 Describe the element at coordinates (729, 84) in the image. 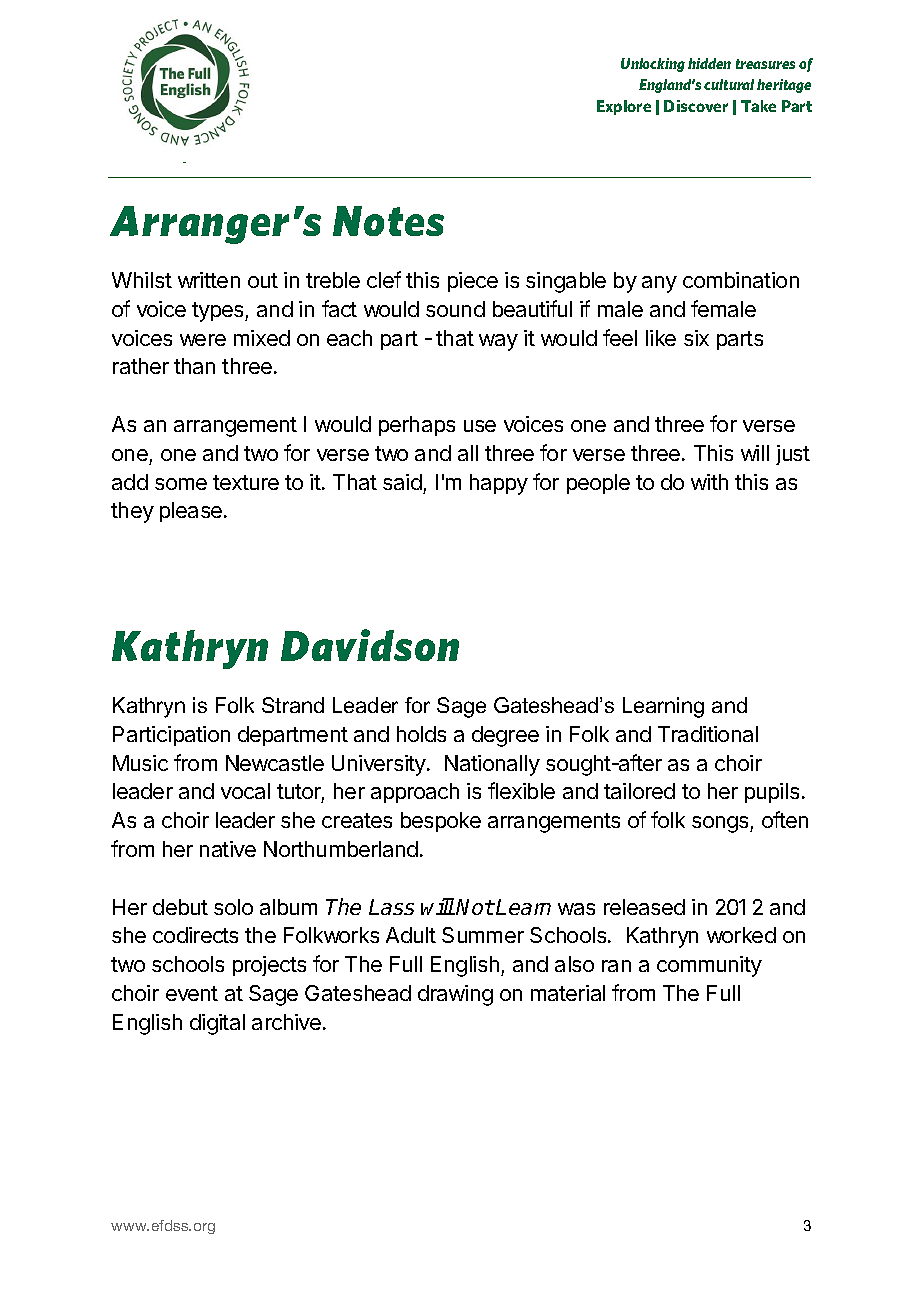

I see `cultural` at that location.
